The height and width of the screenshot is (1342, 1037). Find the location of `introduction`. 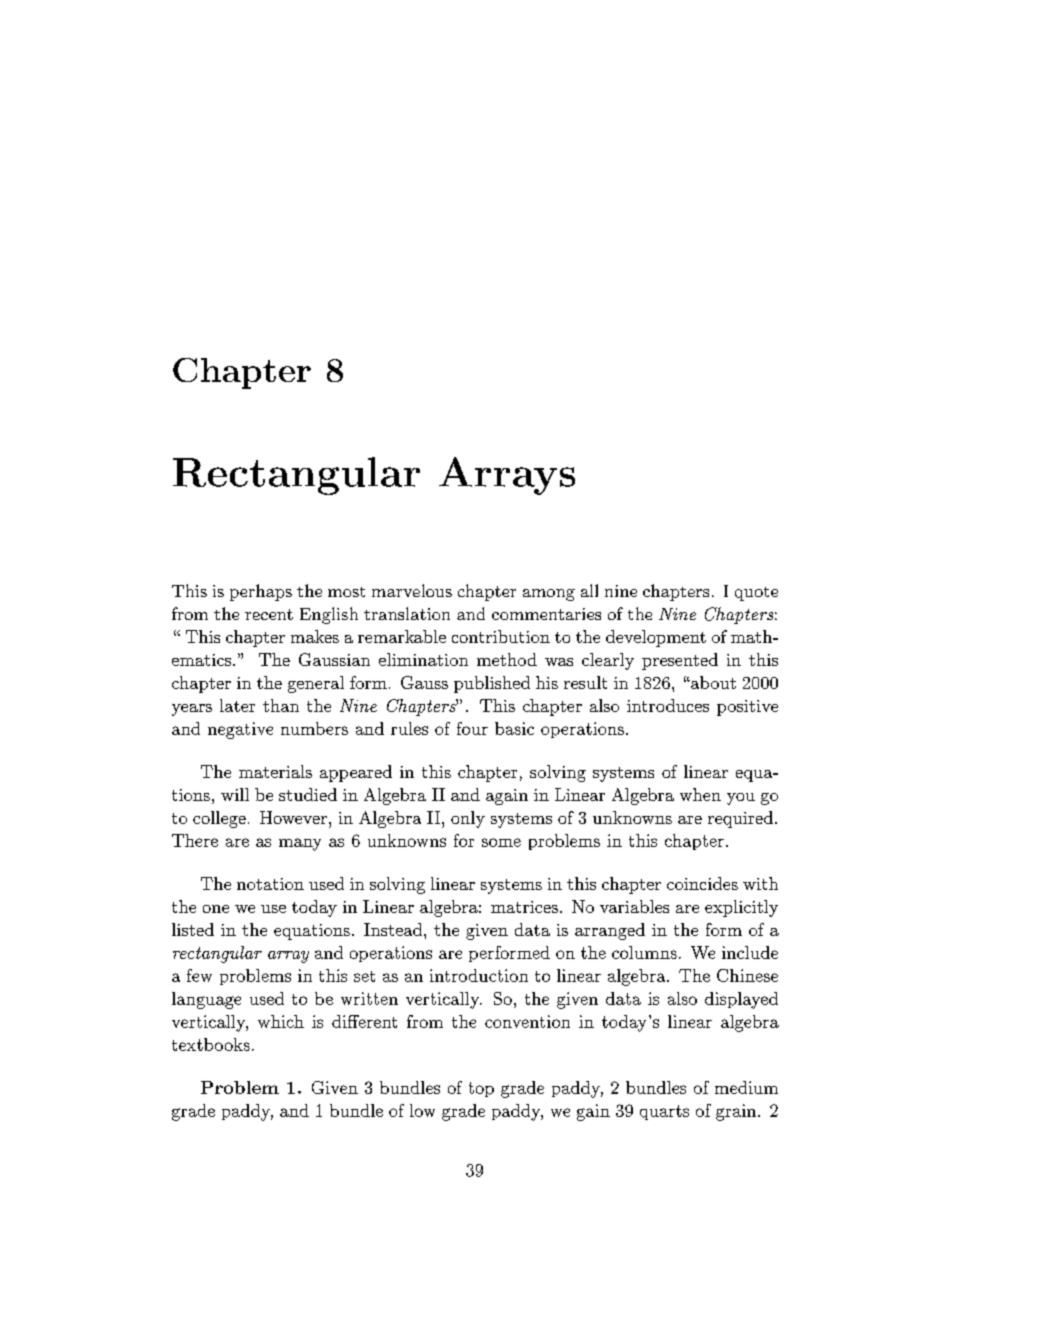

introduction is located at coordinates (479, 975).
